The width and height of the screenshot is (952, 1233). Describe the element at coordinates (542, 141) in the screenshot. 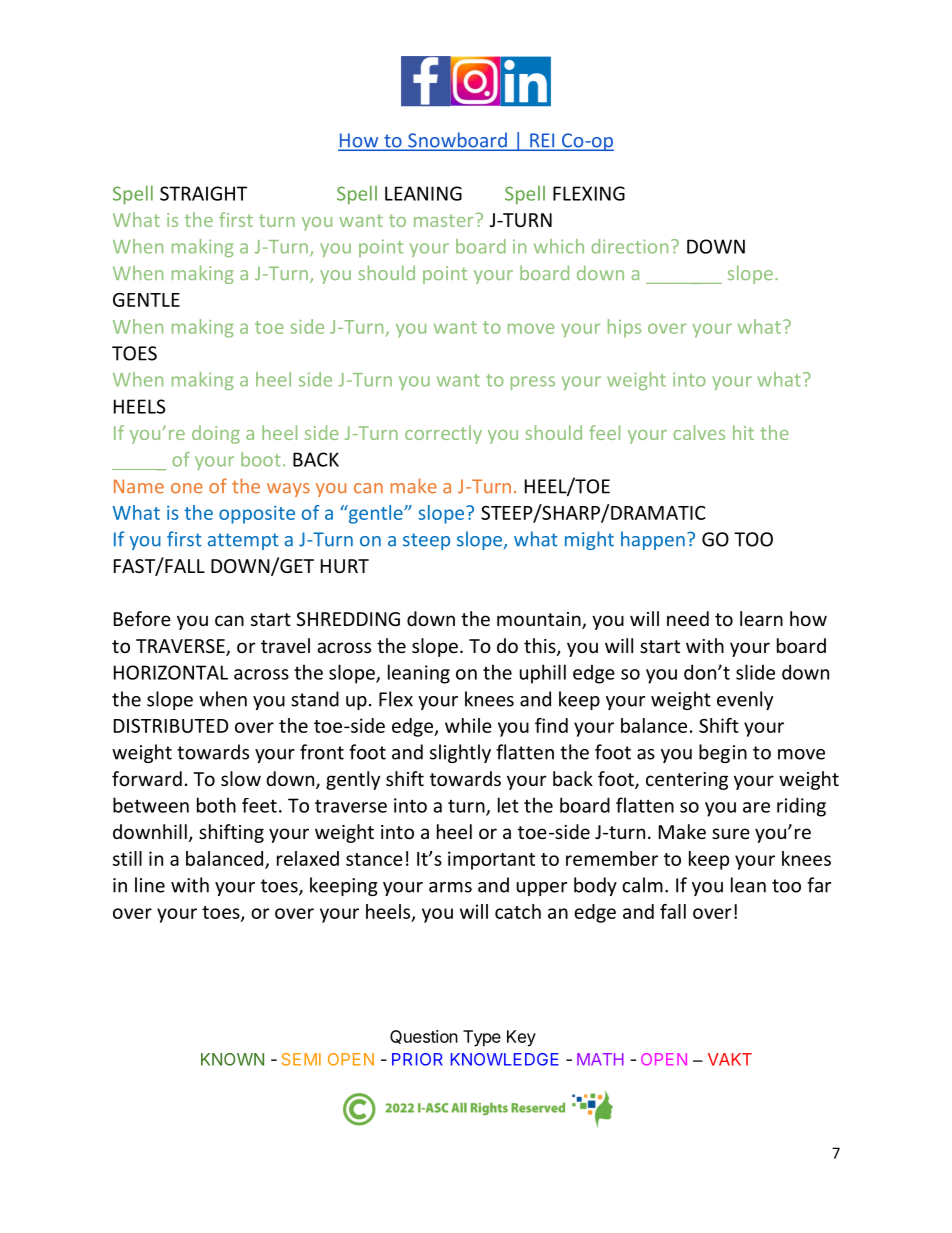

I see `REI` at that location.
